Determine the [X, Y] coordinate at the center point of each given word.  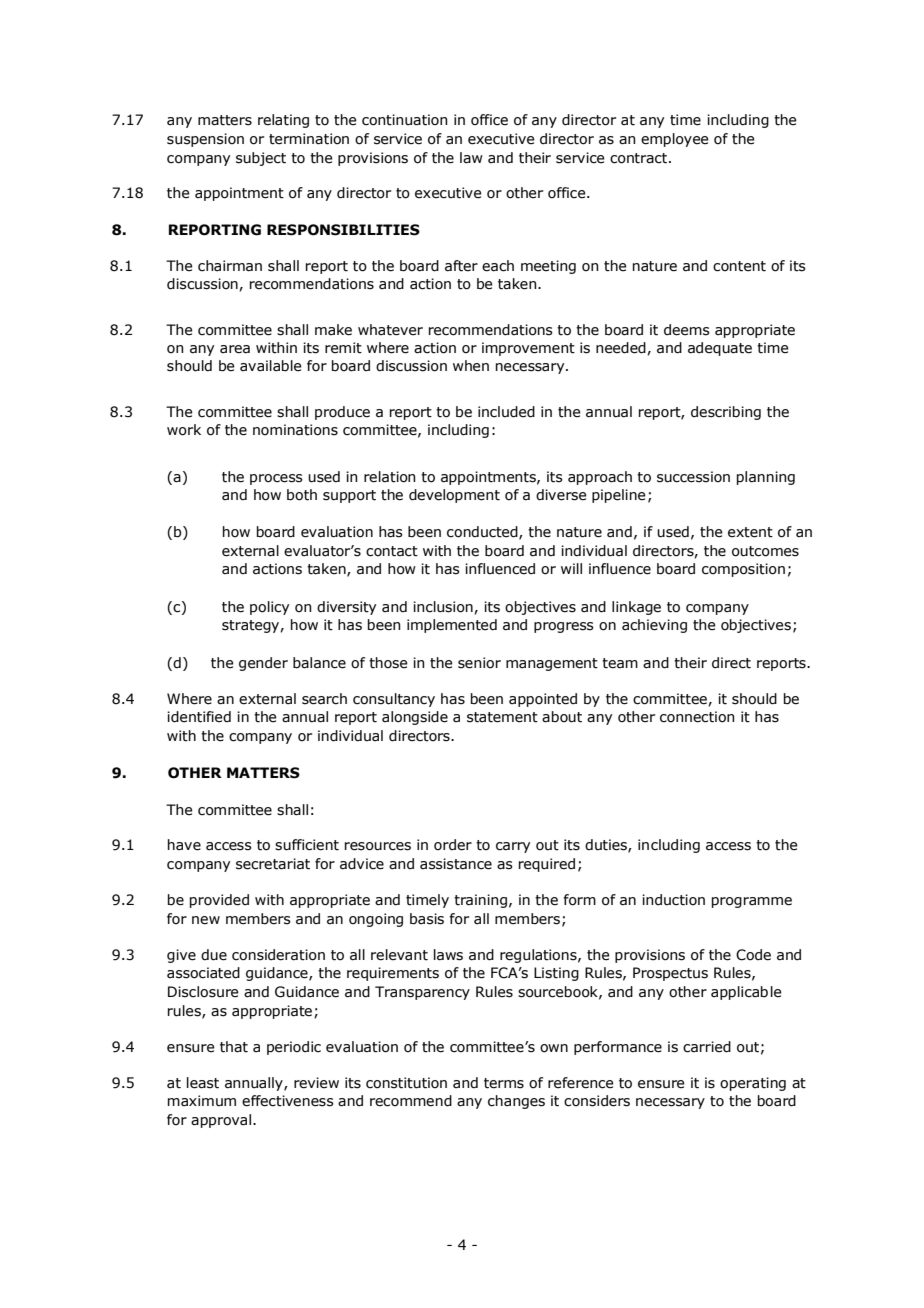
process [276, 479]
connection [697, 717]
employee [674, 140]
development [454, 496]
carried [707, 1047]
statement [502, 717]
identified [199, 717]
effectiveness [288, 1101]
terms [504, 1083]
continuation [405, 120]
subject [261, 159]
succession [693, 477]
